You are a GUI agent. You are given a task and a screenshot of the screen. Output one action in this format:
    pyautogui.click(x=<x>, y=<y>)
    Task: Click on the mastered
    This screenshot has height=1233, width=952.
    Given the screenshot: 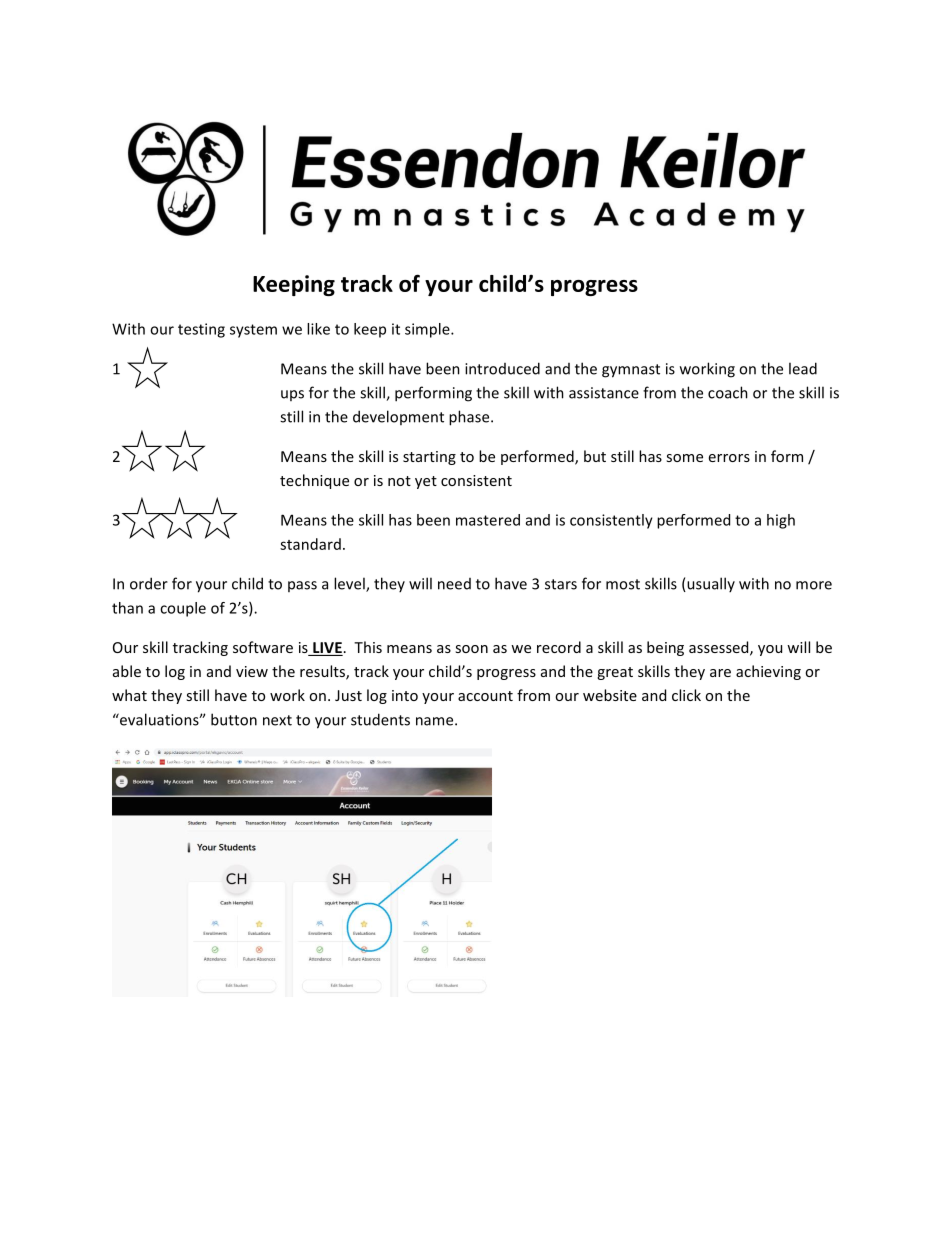 What is the action you would take?
    pyautogui.click(x=488, y=520)
